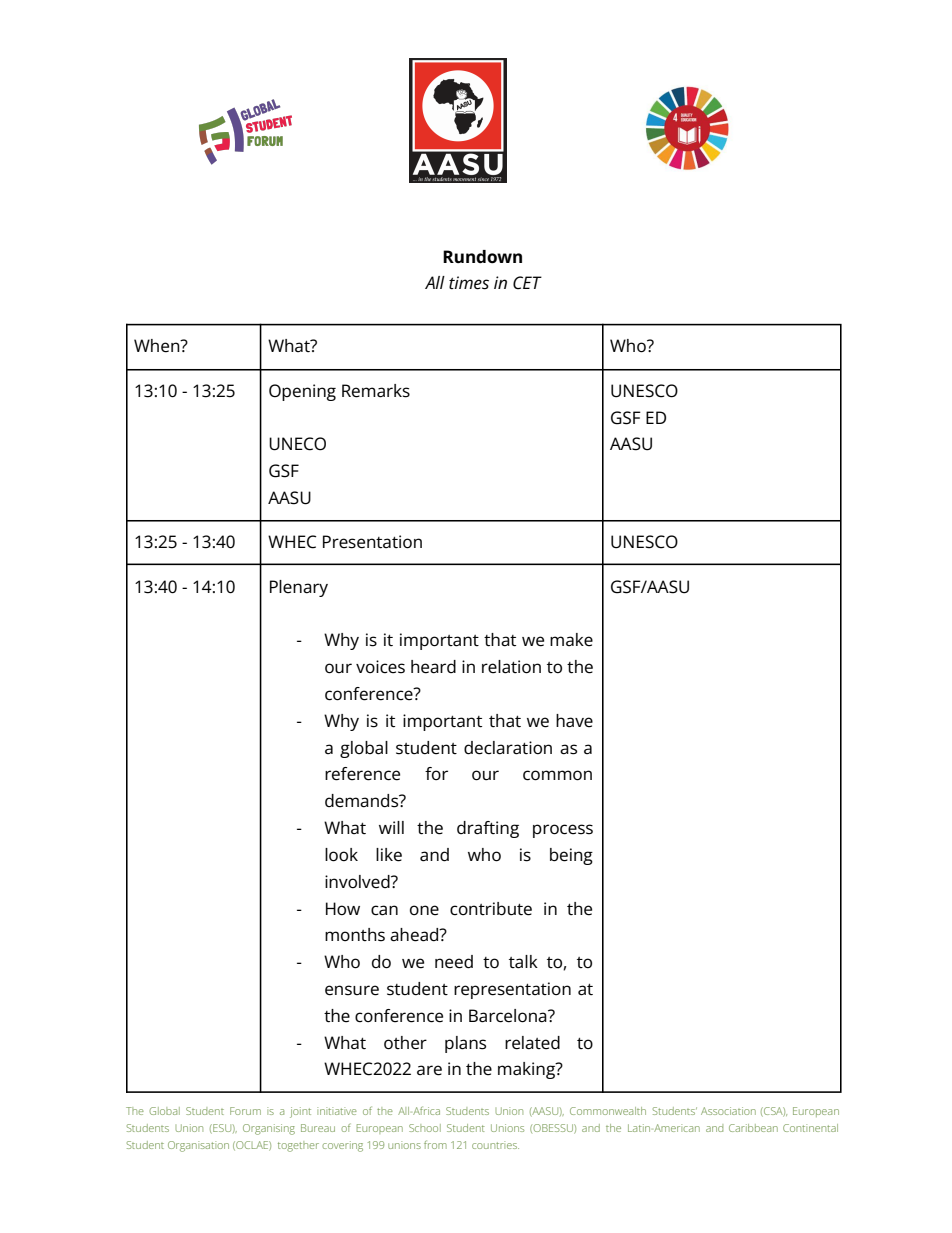 Image resolution: width=952 pixels, height=1233 pixels. What do you see at coordinates (511, 667) in the image?
I see `relation` at bounding box center [511, 667].
